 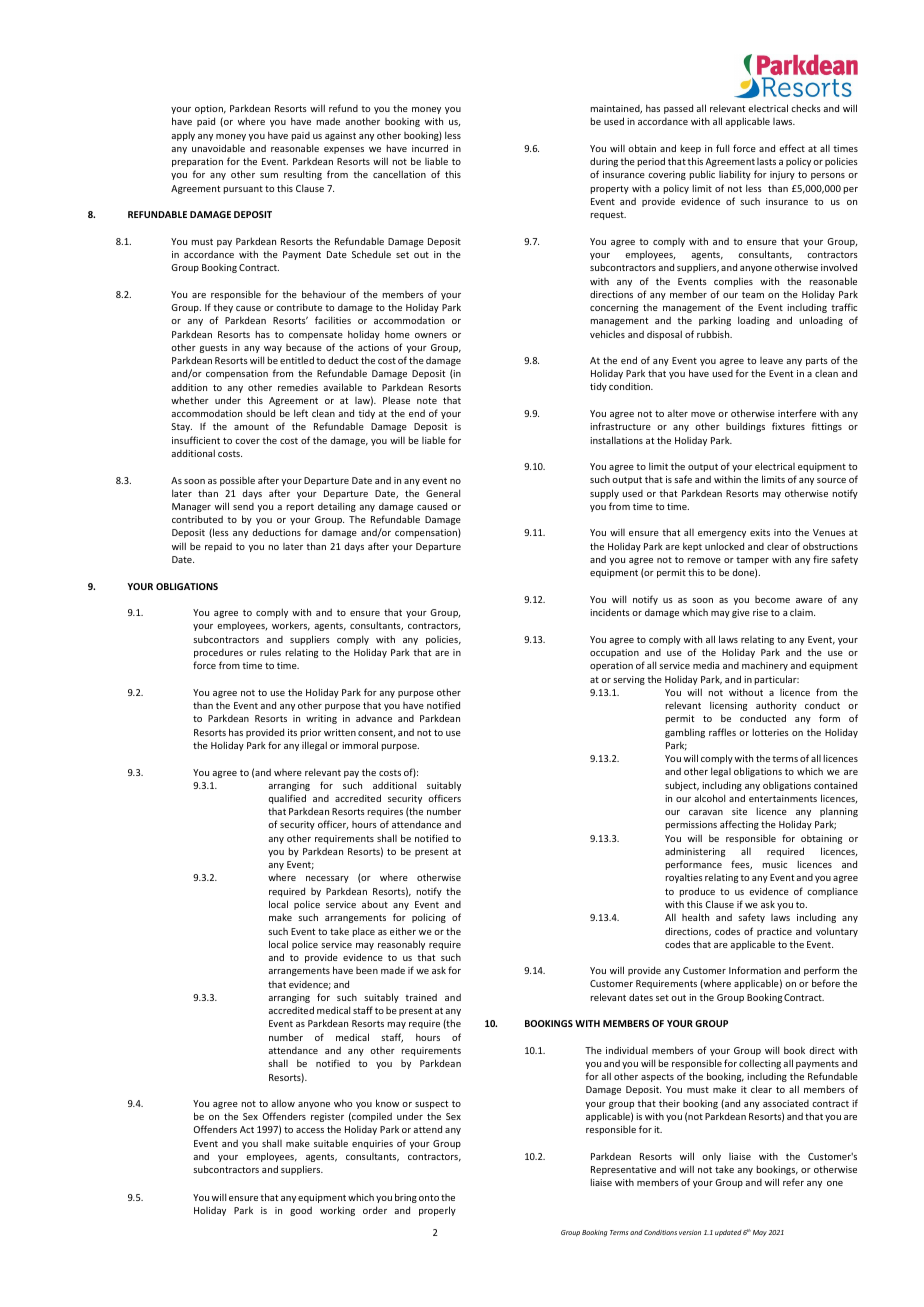 I want to click on sum, so click(x=269, y=175).
